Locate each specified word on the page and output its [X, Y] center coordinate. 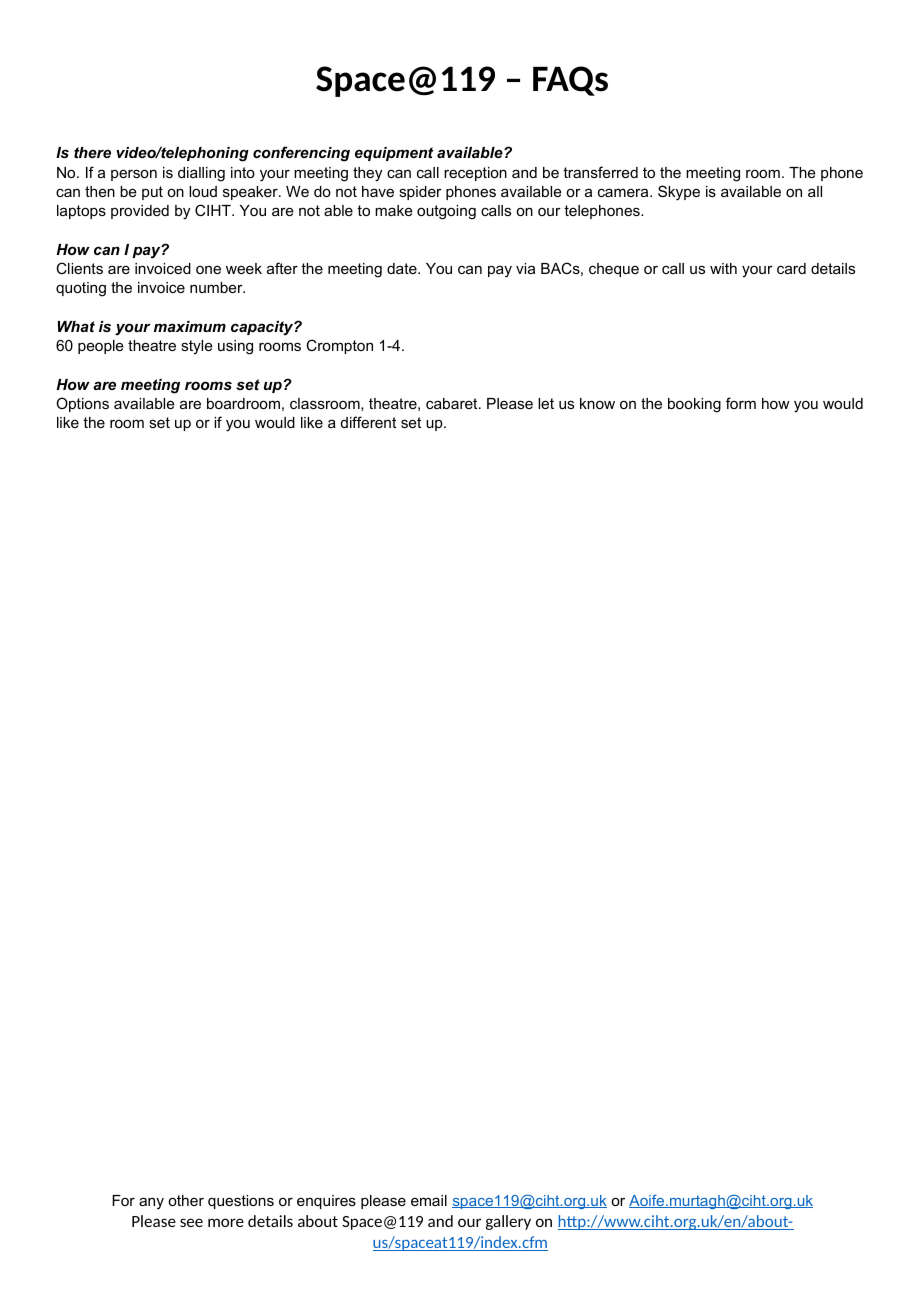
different [368, 422]
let [546, 403]
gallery [508, 1222]
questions [241, 1202]
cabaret [453, 403]
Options [82, 404]
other [186, 1200]
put [152, 193]
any [151, 1203]
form [741, 403]
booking [694, 405]
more [226, 1222]
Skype [679, 193]
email [429, 1200]
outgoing [446, 212]
